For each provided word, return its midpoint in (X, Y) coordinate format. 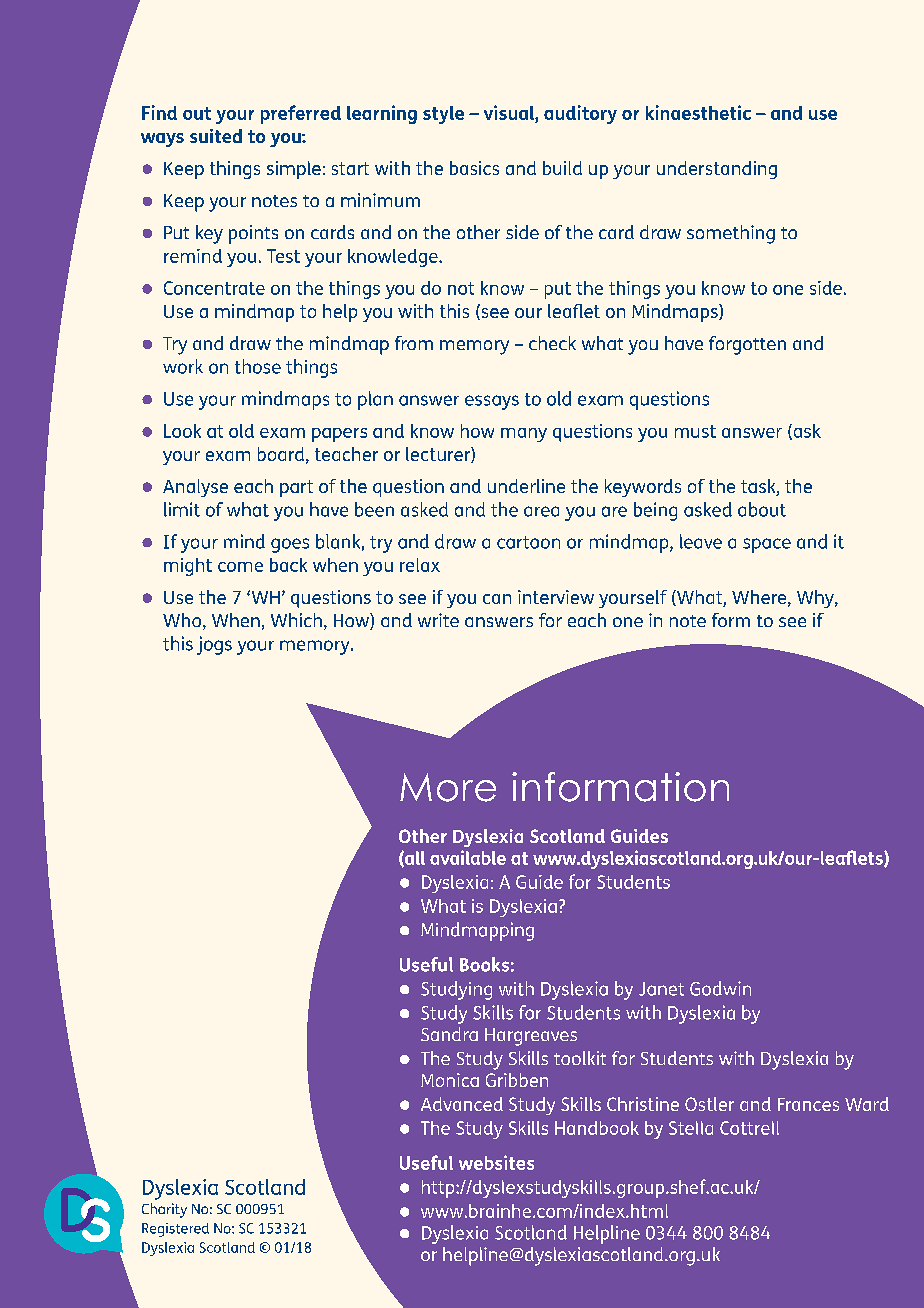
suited (216, 136)
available (468, 857)
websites (496, 1162)
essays (492, 402)
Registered (175, 1230)
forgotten (747, 345)
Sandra (449, 1034)
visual (510, 112)
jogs (214, 645)
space (767, 545)
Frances (808, 1104)
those (258, 366)
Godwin (720, 988)
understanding (717, 170)
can (497, 599)
